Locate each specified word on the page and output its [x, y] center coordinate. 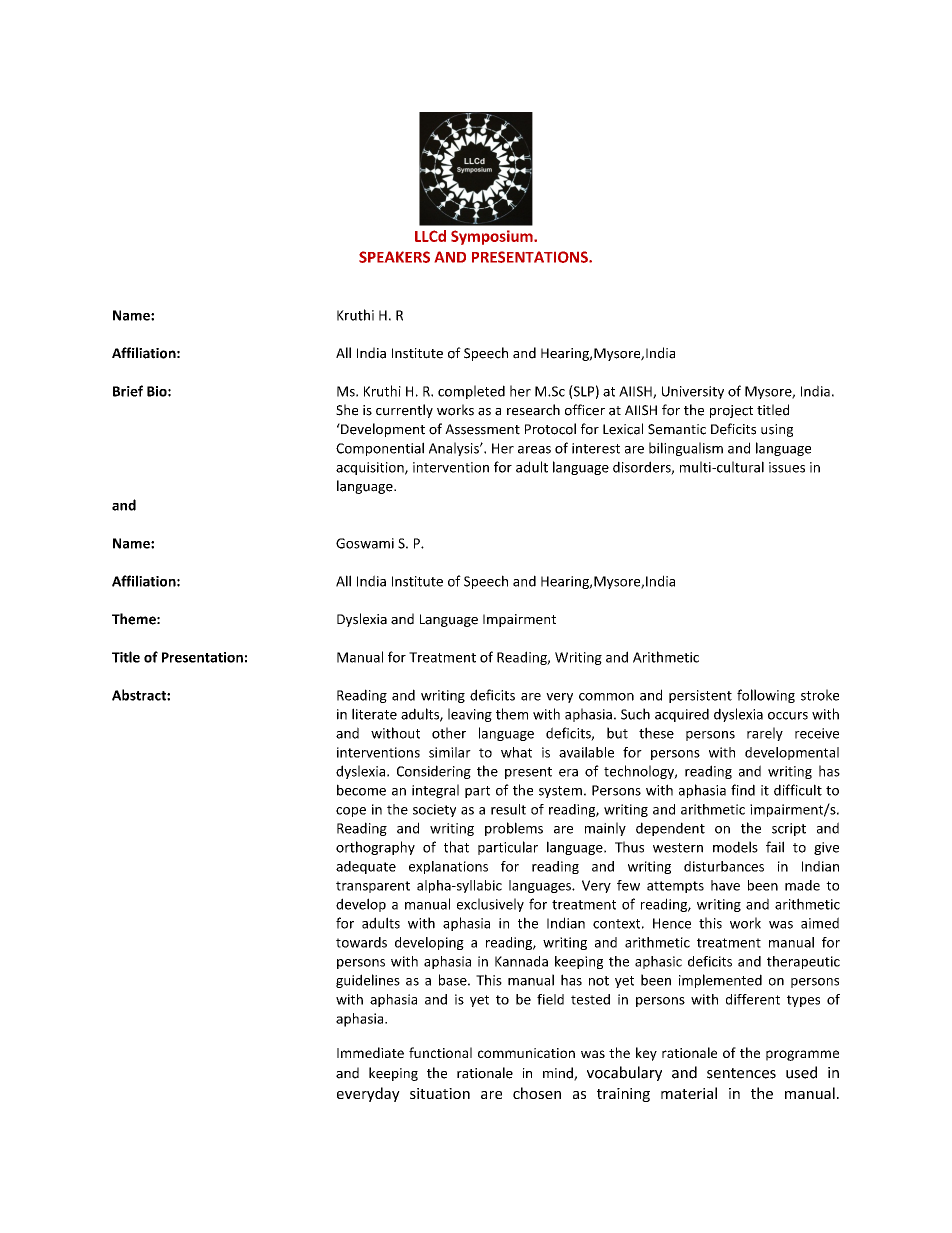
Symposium [493, 237]
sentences [741, 1073]
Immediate [370, 1052]
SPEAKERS [394, 257]
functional [440, 1052]
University [693, 392]
